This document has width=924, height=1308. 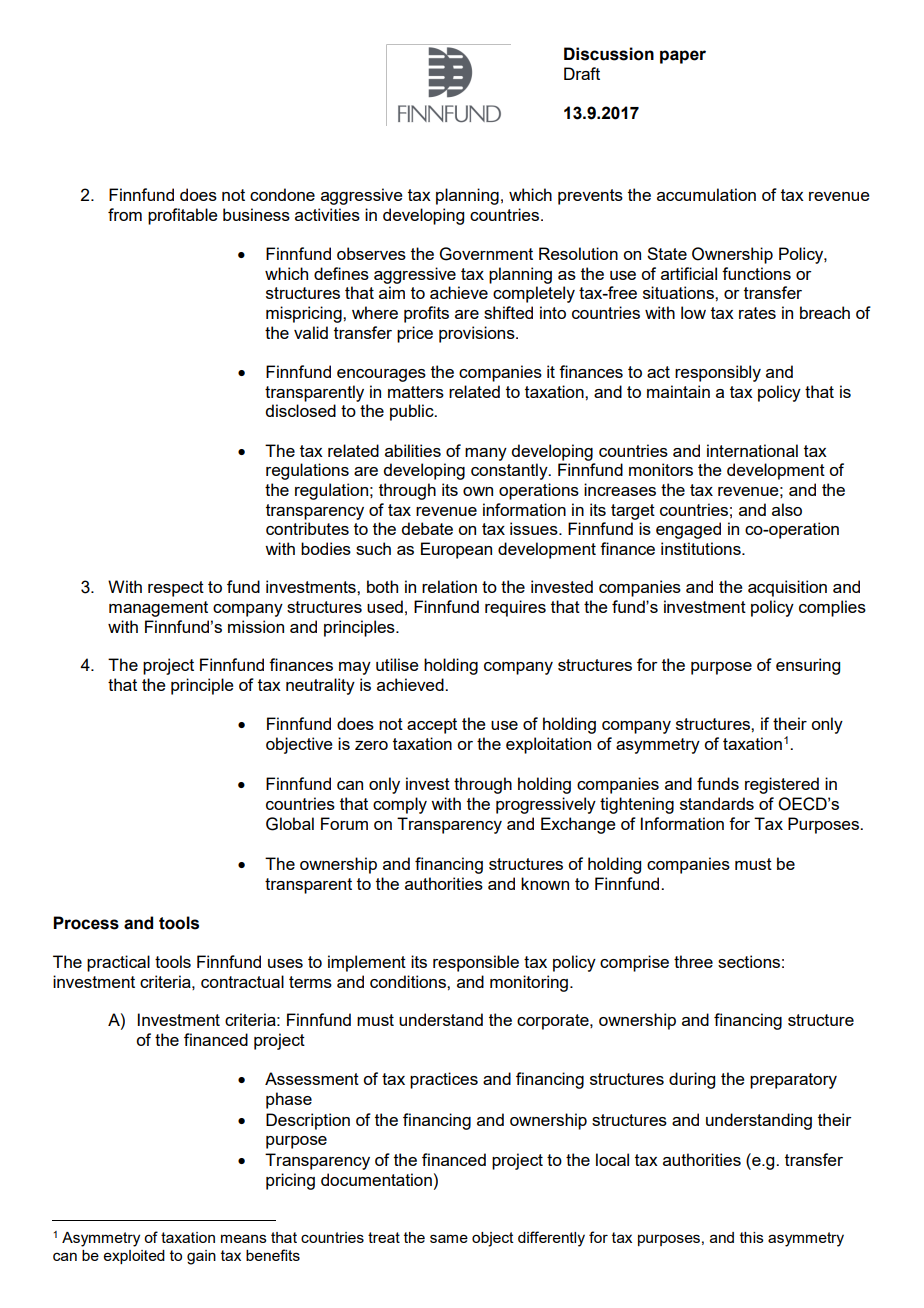 I want to click on rates, so click(x=757, y=313).
